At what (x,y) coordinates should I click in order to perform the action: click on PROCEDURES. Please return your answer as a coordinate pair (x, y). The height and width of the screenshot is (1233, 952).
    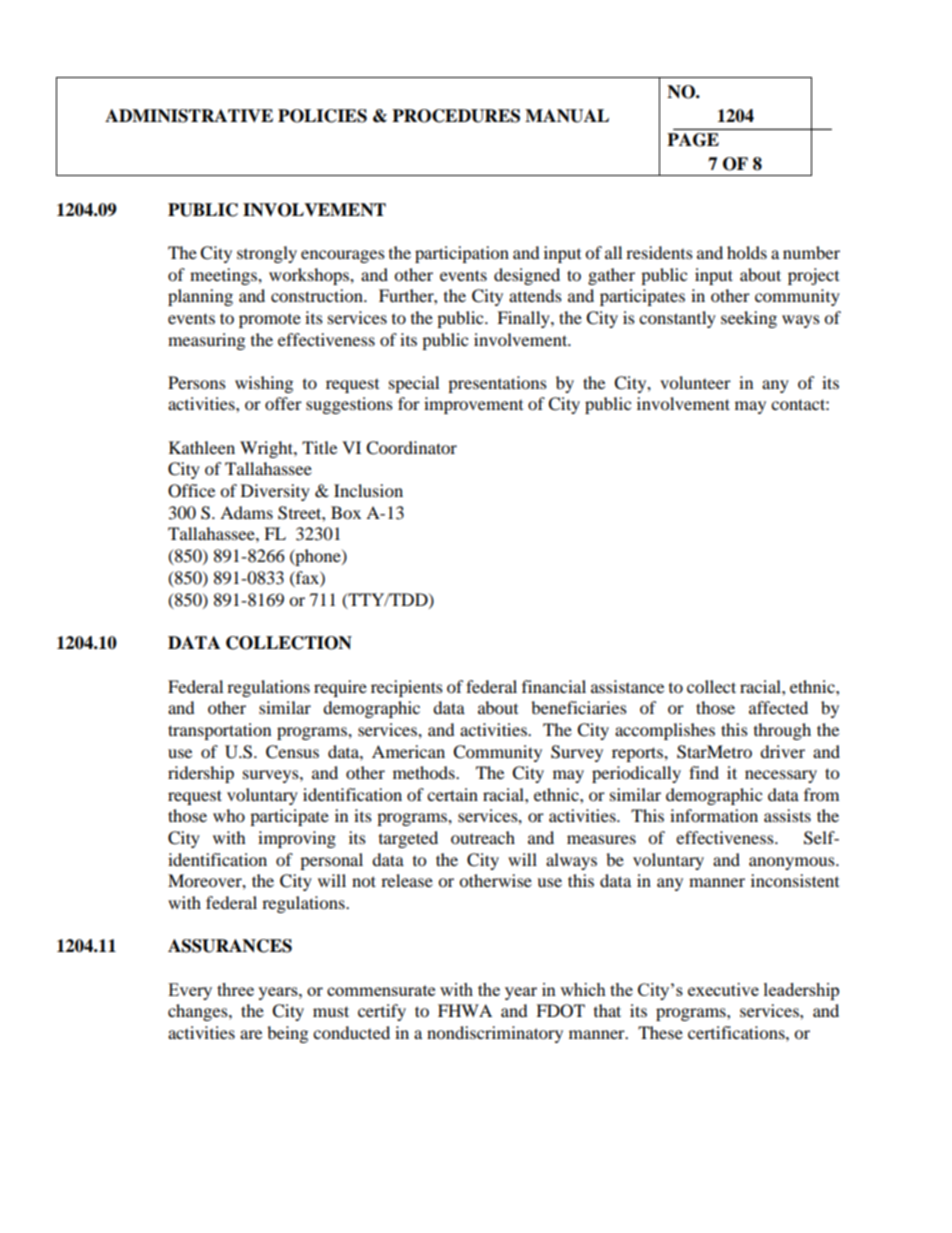
    Looking at the image, I should click on (456, 116).
